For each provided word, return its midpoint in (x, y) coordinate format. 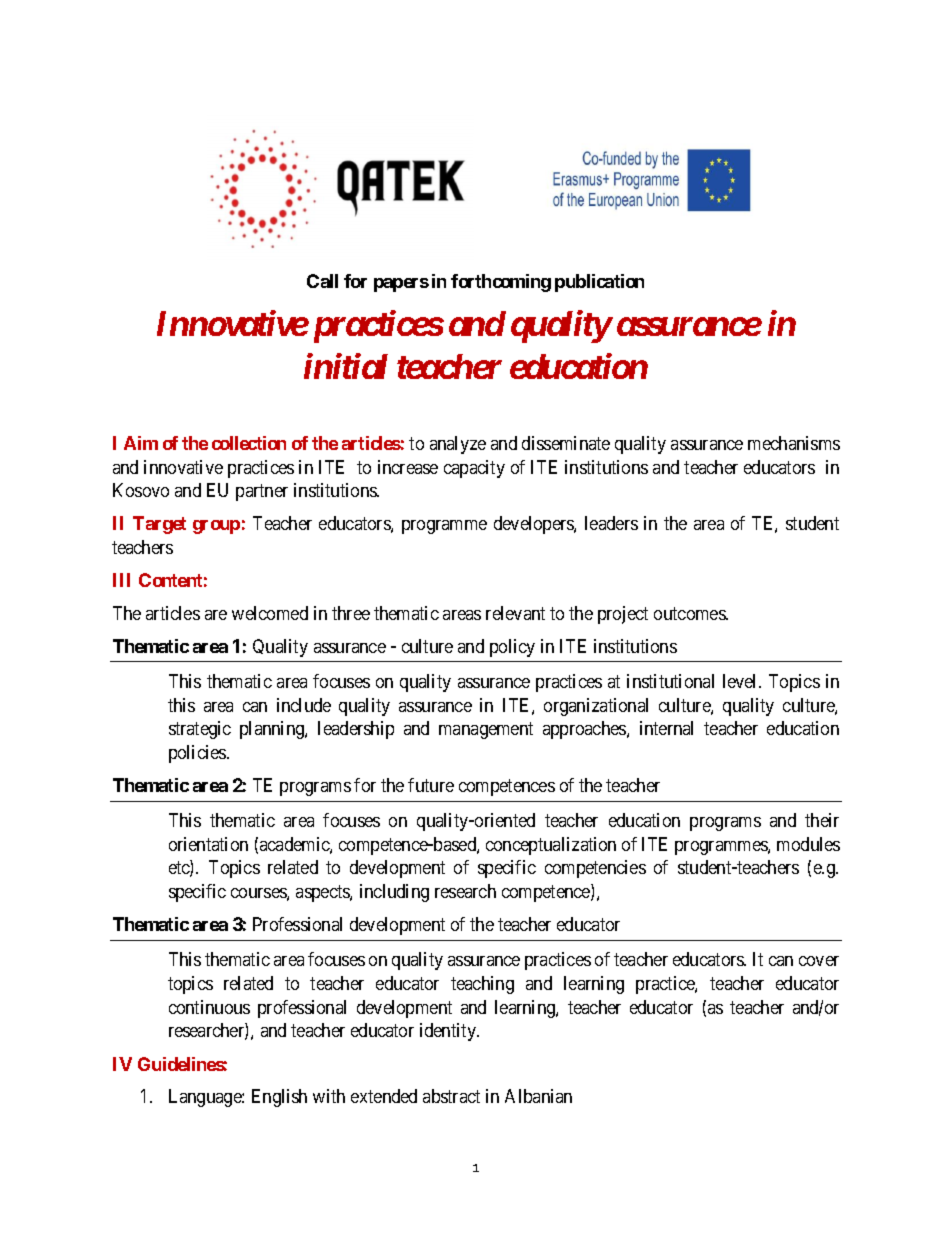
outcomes (690, 613)
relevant (515, 613)
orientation (208, 844)
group (216, 527)
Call (322, 281)
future (431, 785)
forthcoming (501, 283)
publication (599, 283)
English (279, 1098)
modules (808, 844)
